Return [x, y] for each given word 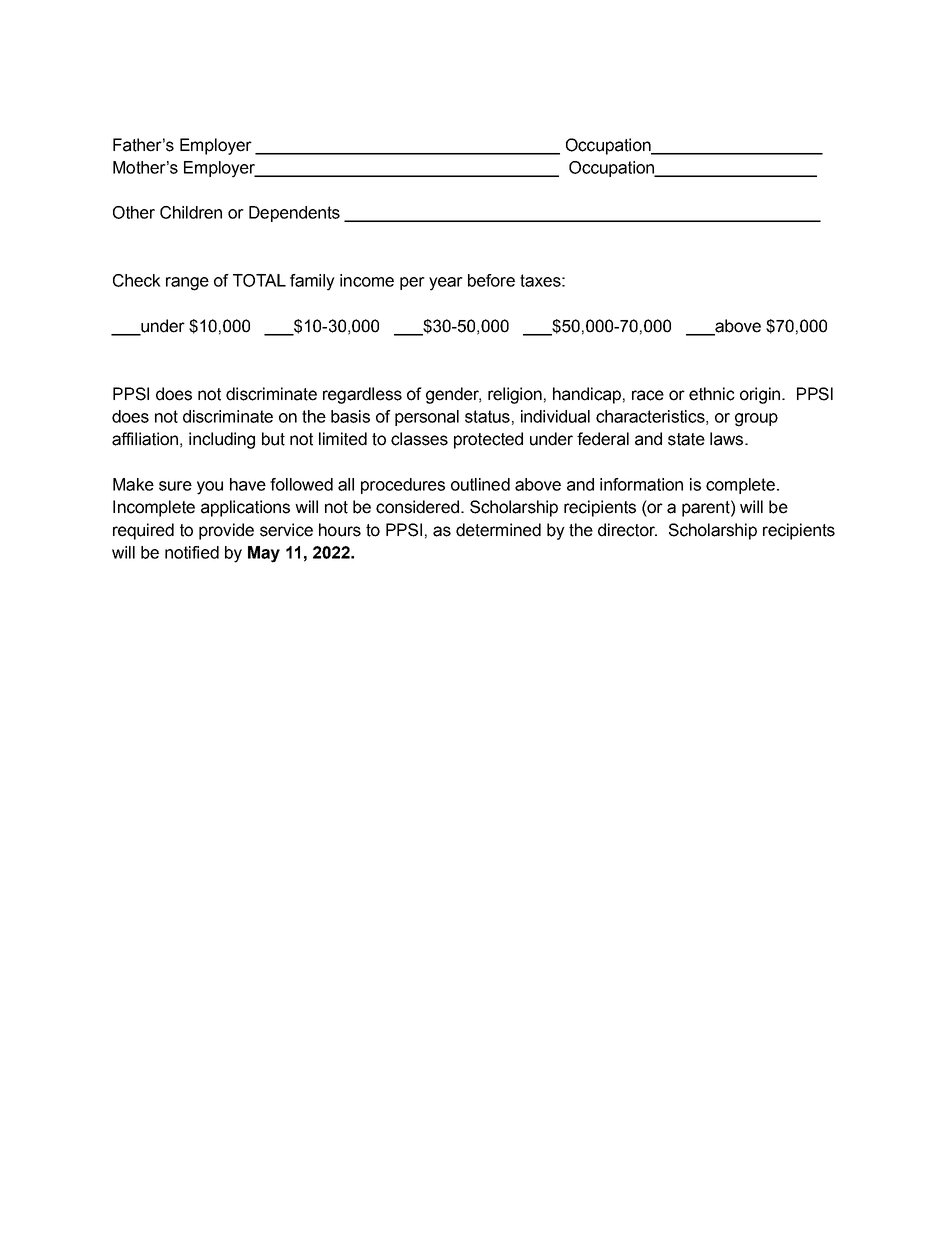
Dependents [294, 214]
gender [453, 395]
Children [191, 212]
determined [498, 530]
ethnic [712, 394]
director [627, 530]
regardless [362, 395]
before [491, 280]
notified [192, 552]
